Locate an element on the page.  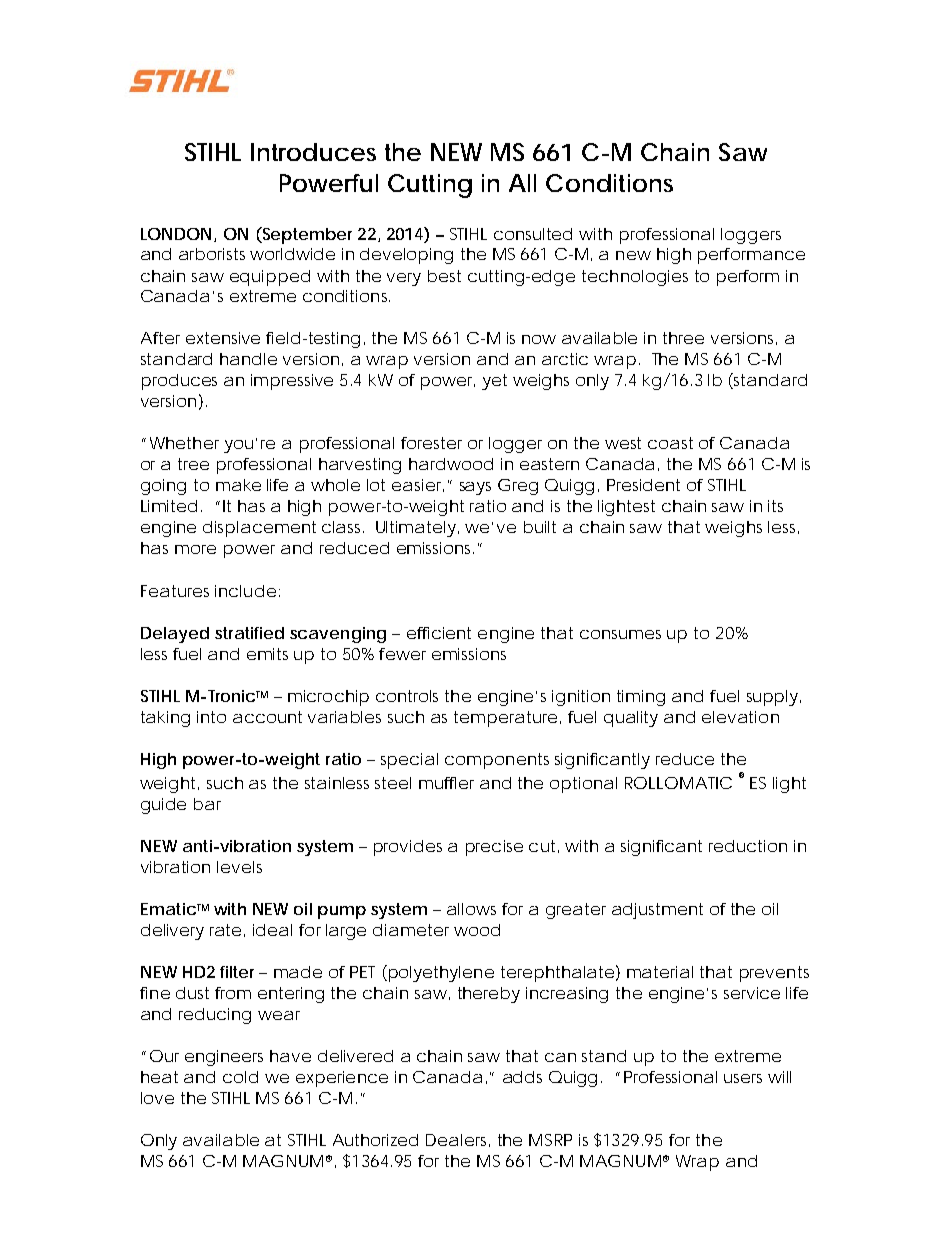
consulted is located at coordinates (533, 234).
